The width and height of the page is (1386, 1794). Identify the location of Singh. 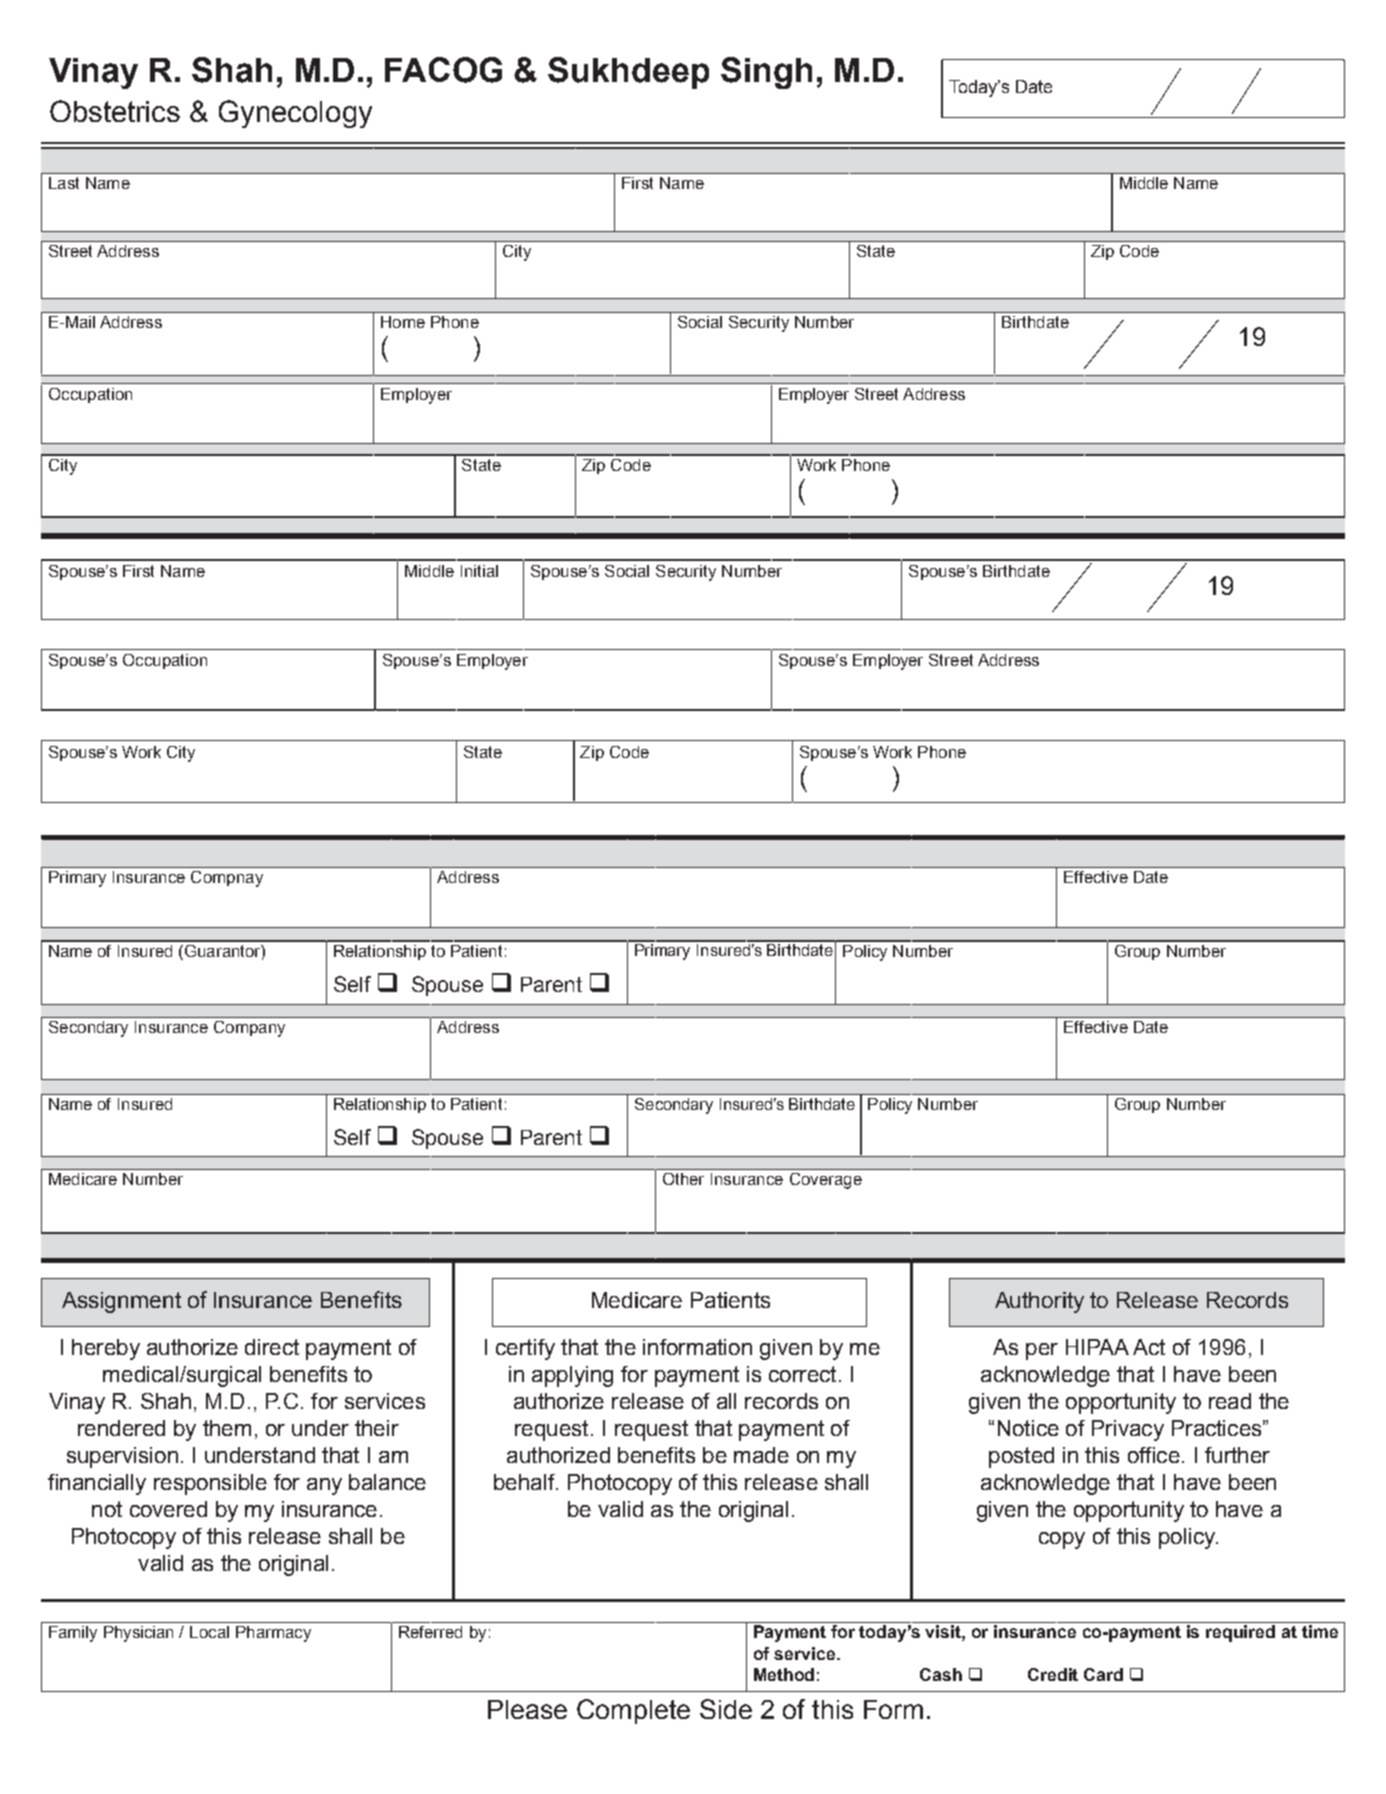
(766, 73).
